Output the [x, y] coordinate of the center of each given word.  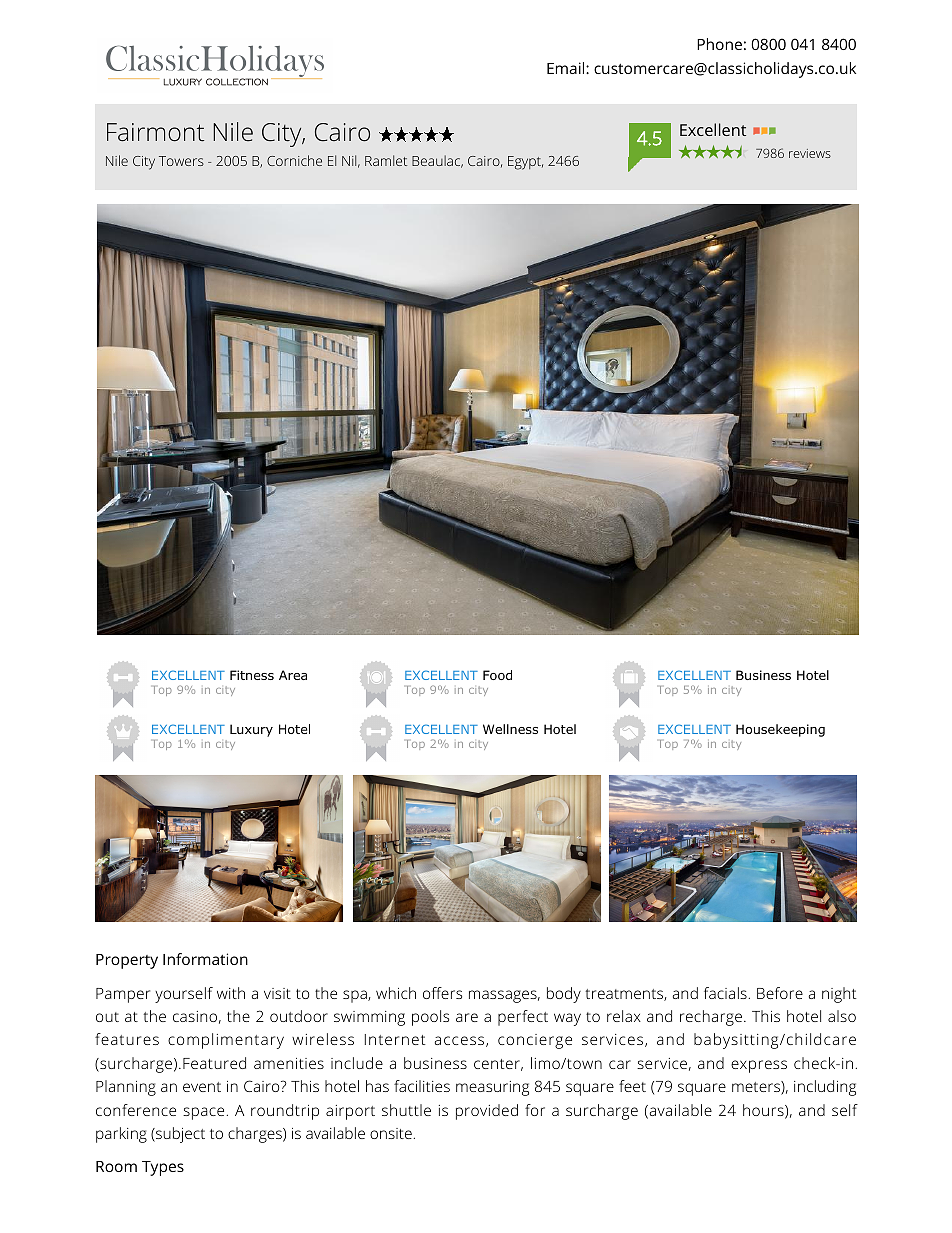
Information [205, 959]
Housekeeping [780, 730]
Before [780, 993]
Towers [181, 161]
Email [567, 68]
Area [293, 675]
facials [726, 993]
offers [442, 993]
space [205, 1113]
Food [497, 675]
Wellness [510, 729]
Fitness [252, 675]
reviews [810, 153]
